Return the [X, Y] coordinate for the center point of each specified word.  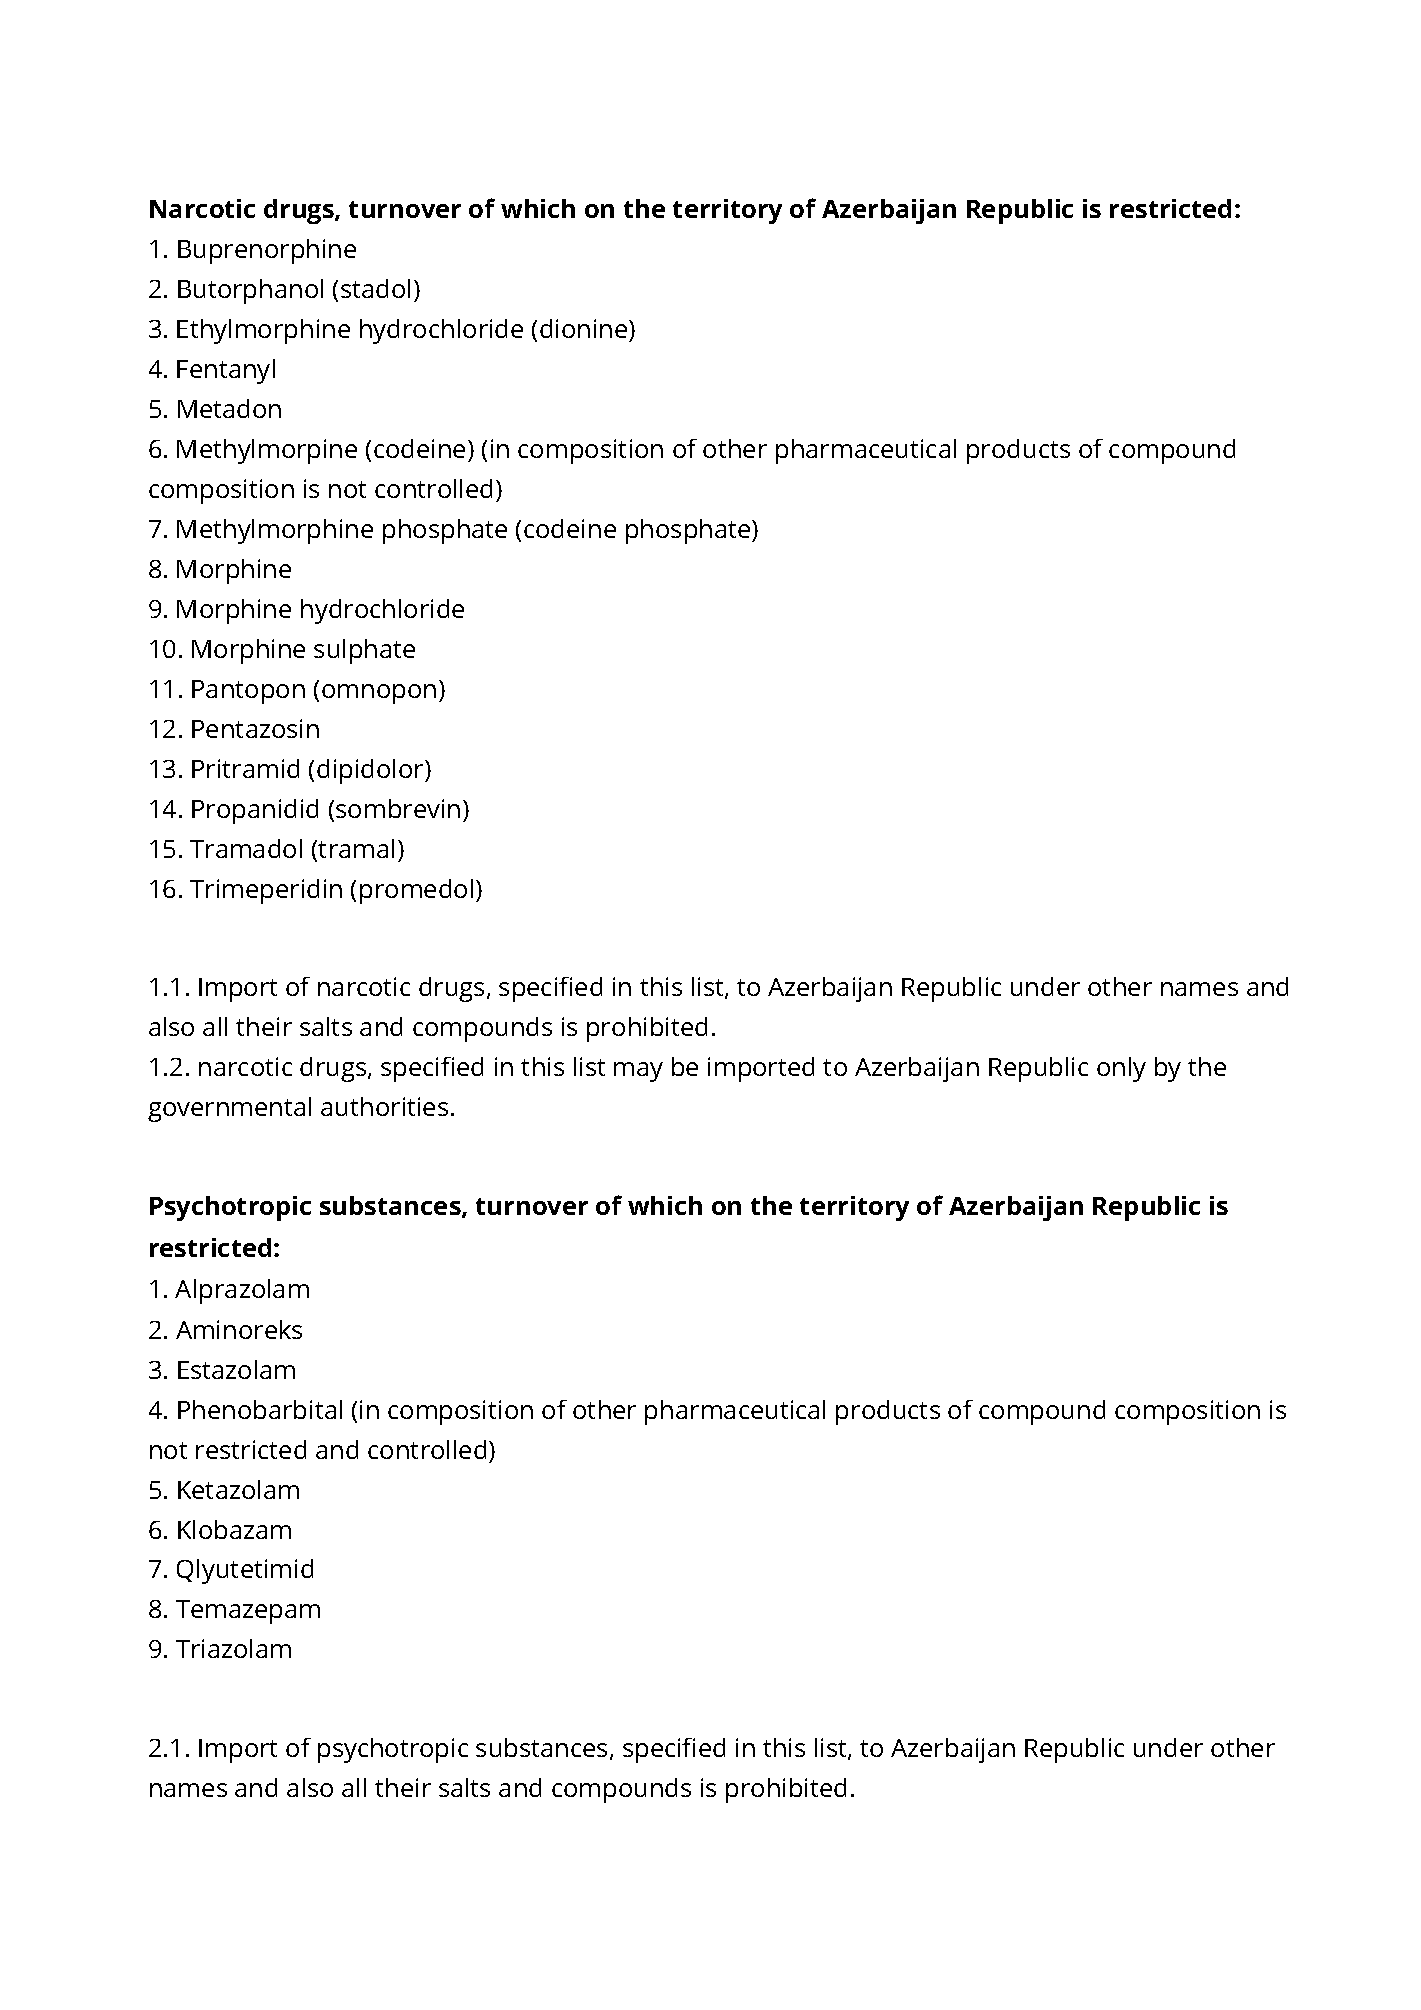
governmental [229, 1109]
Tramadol [246, 848]
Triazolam [233, 1648]
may [638, 1072]
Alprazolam [242, 1291]
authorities [384, 1106]
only [1121, 1069]
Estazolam [236, 1369]
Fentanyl [226, 371]
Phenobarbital [260, 1409]
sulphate [364, 651]
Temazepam [248, 1612]
